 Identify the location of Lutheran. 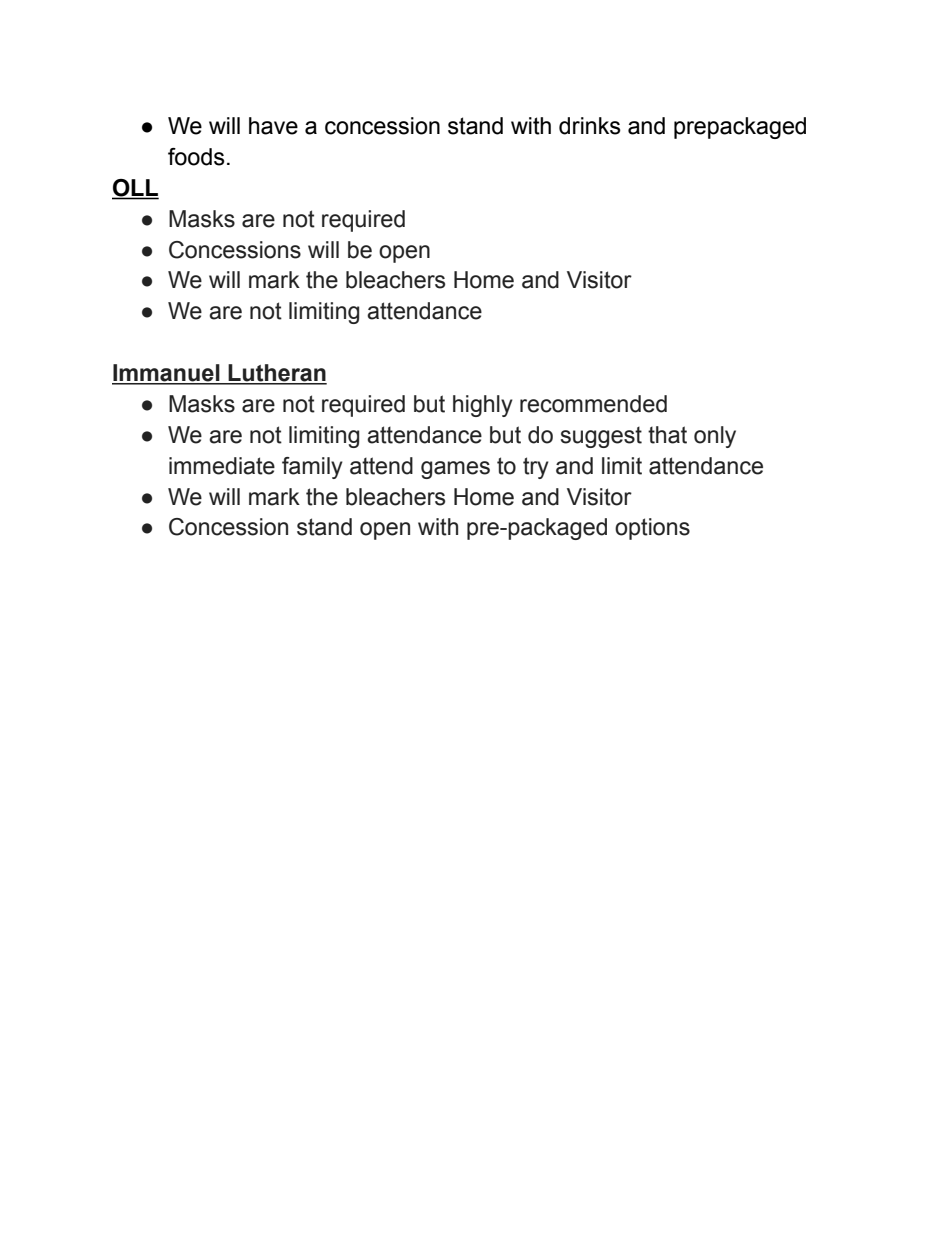
(277, 374).
